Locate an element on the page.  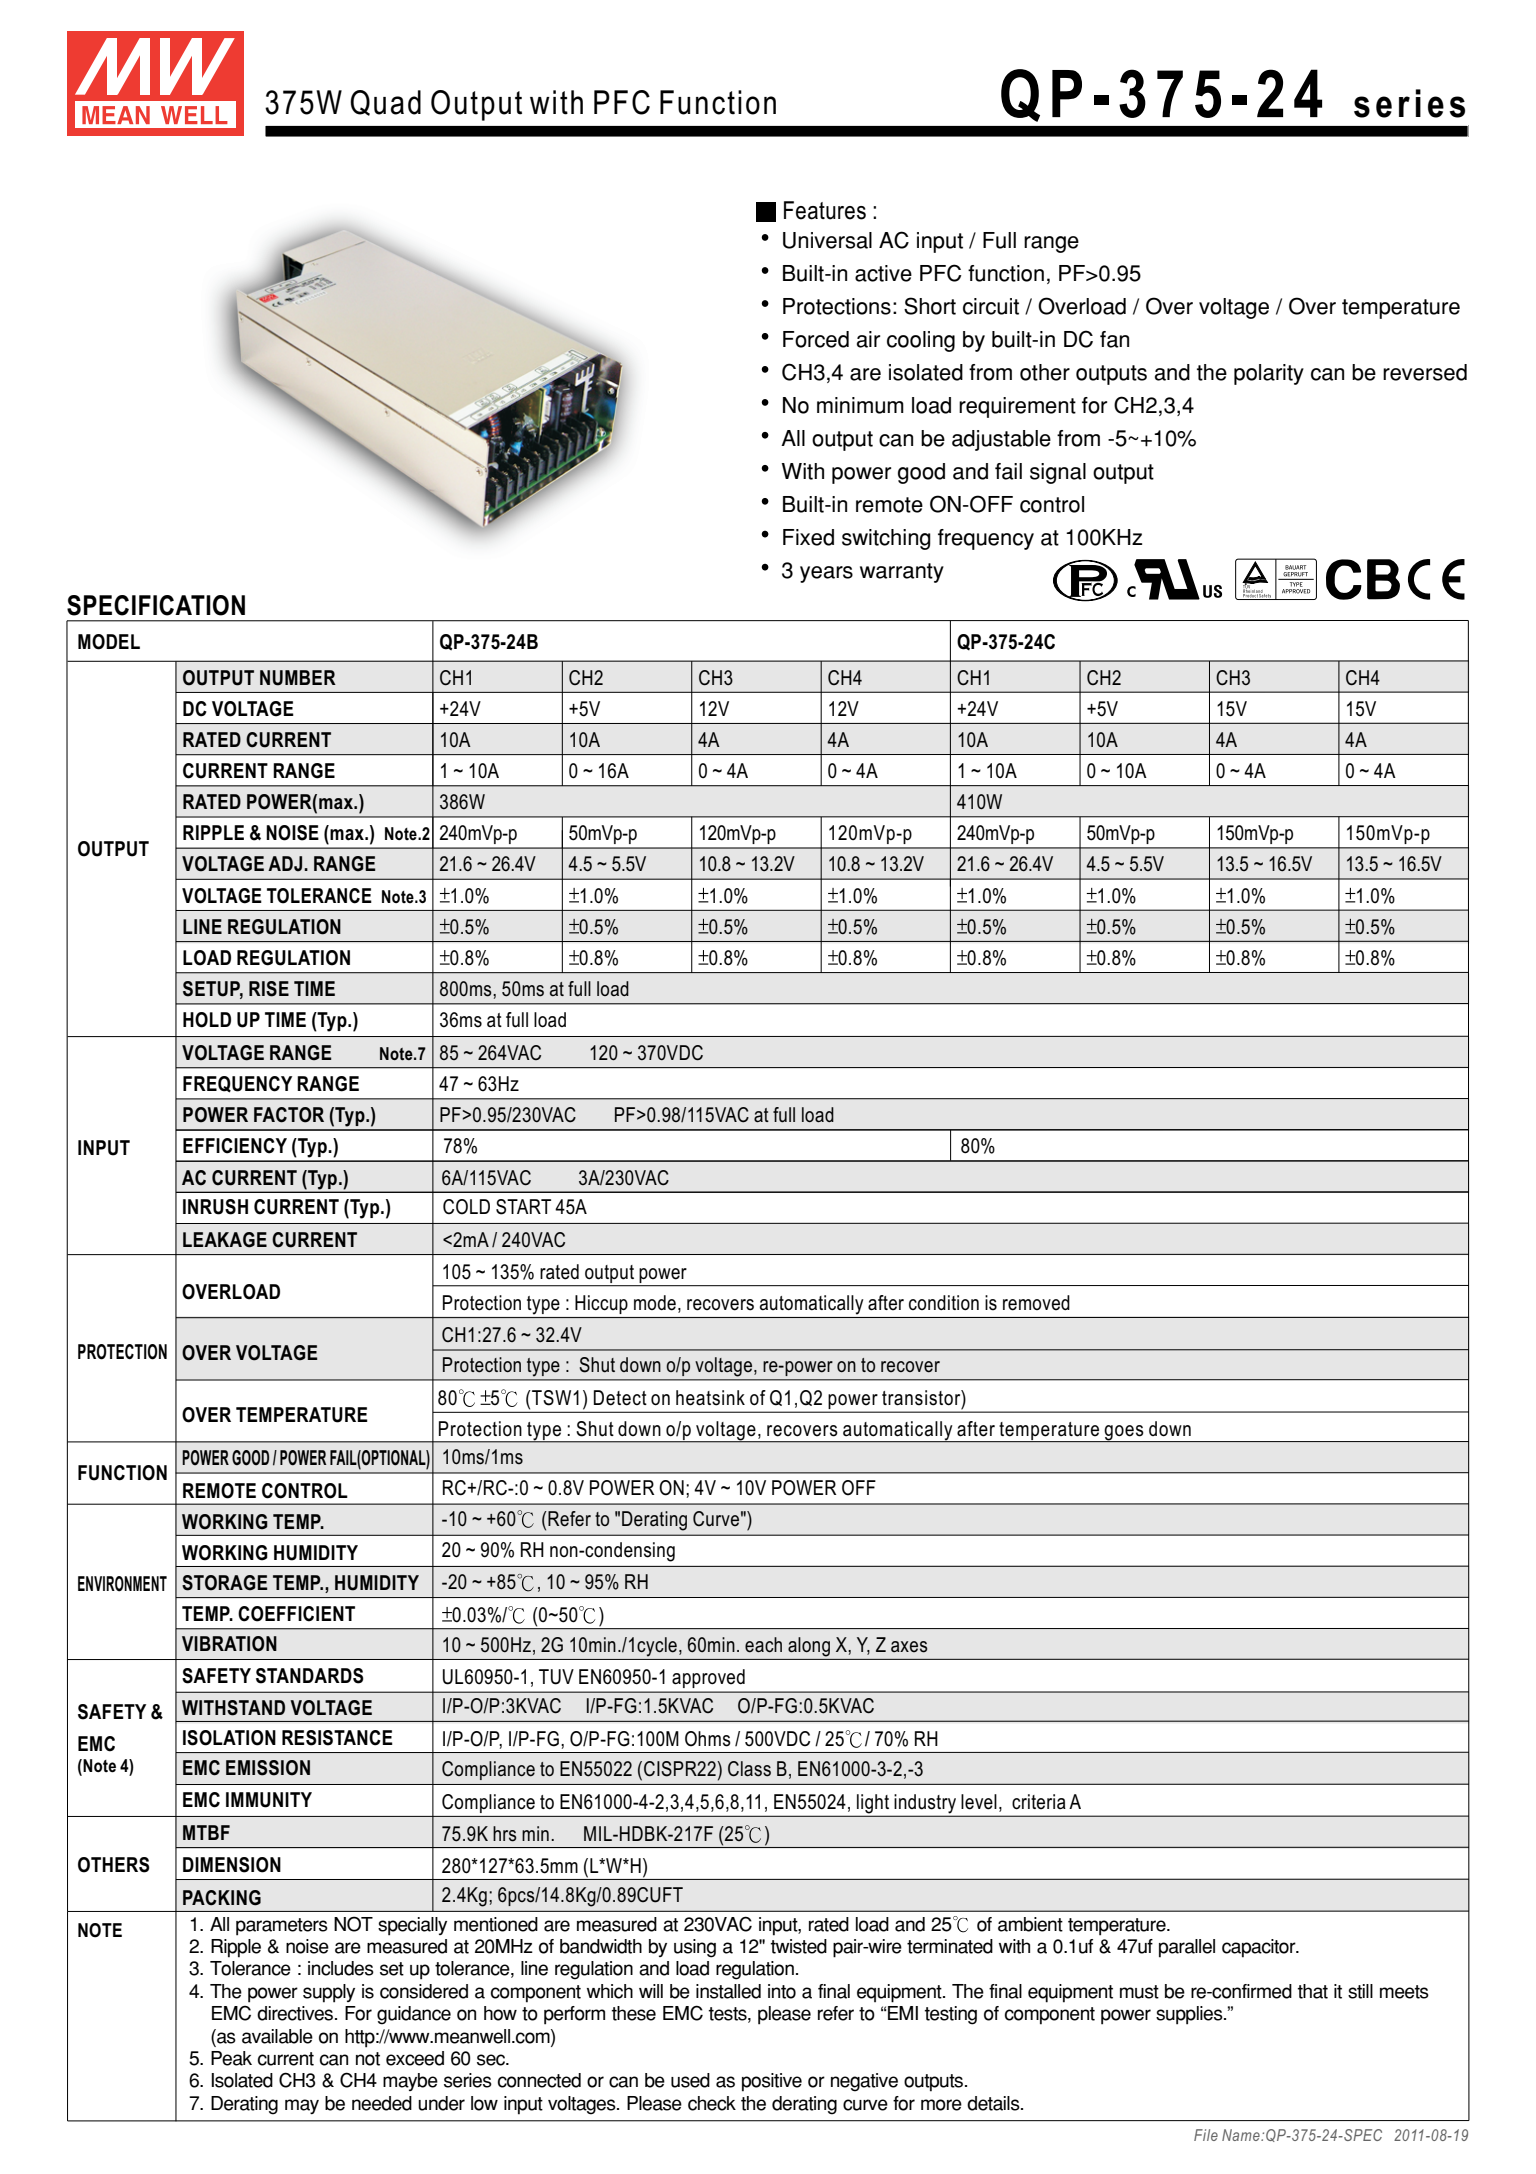
criteria is located at coordinates (1039, 1802).
